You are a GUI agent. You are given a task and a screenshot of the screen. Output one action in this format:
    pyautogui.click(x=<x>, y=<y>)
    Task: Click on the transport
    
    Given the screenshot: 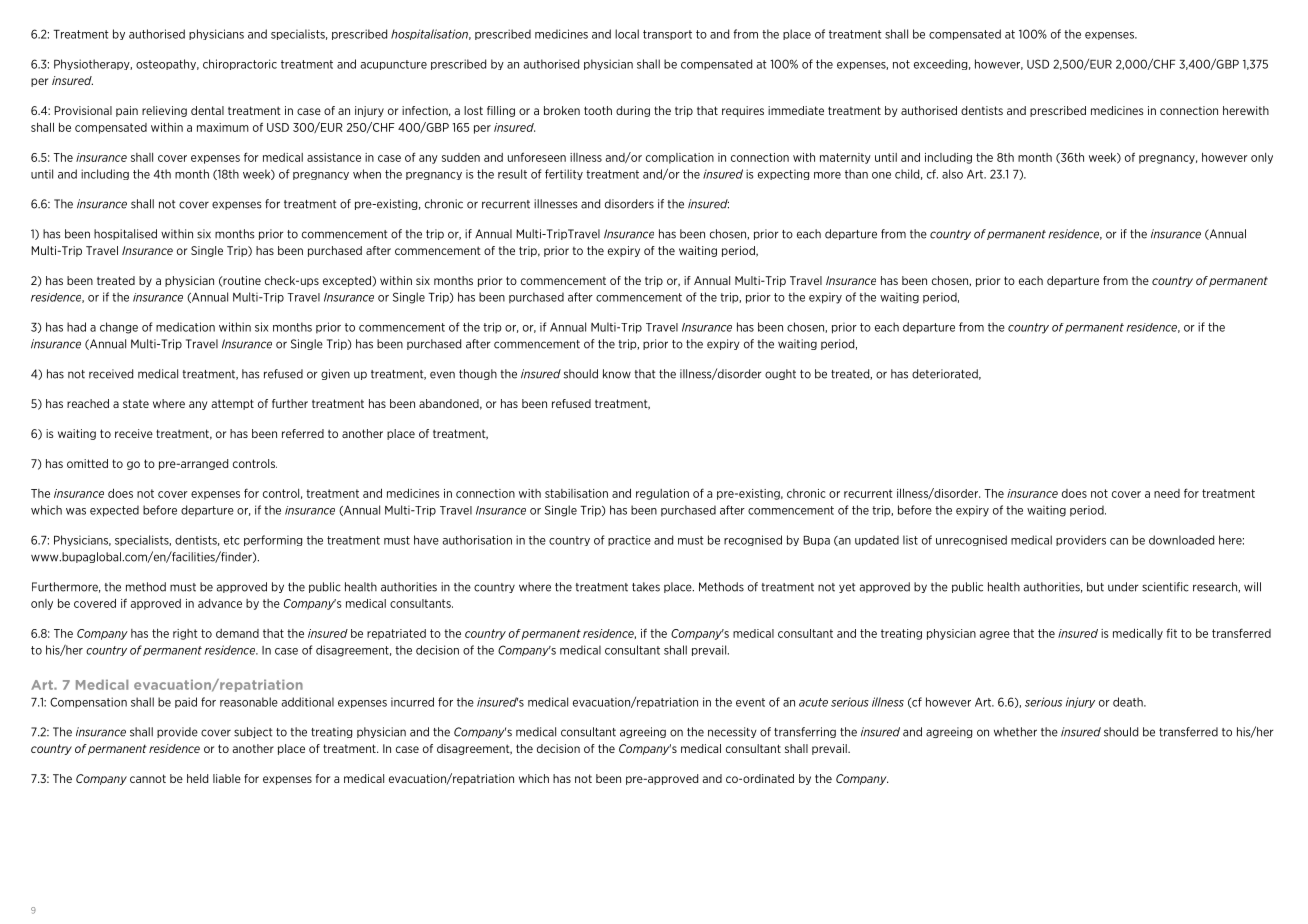 What is the action you would take?
    pyautogui.click(x=667, y=35)
